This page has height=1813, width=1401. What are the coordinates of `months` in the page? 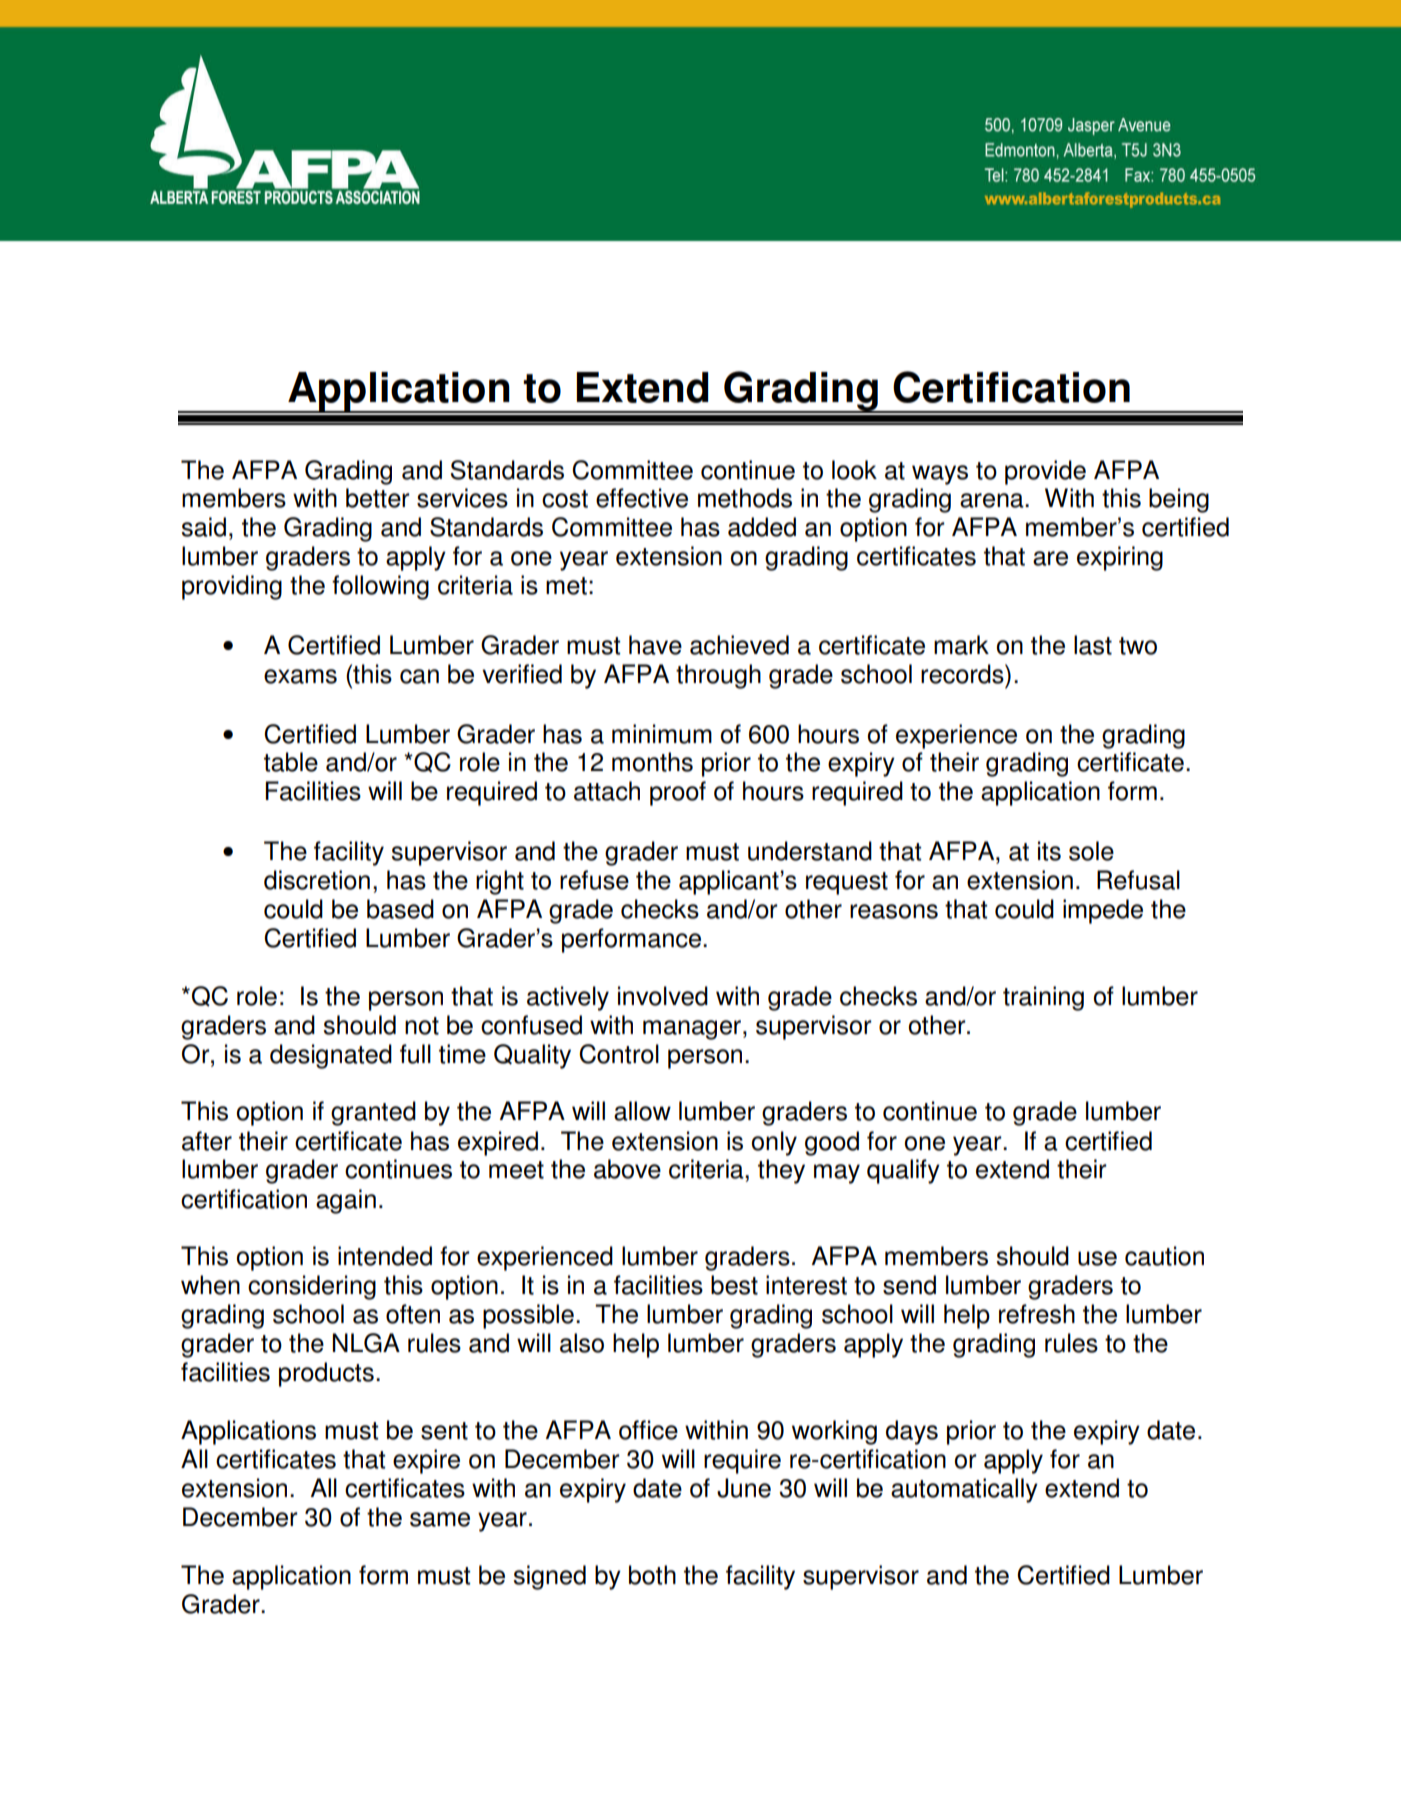 It's located at (652, 762).
